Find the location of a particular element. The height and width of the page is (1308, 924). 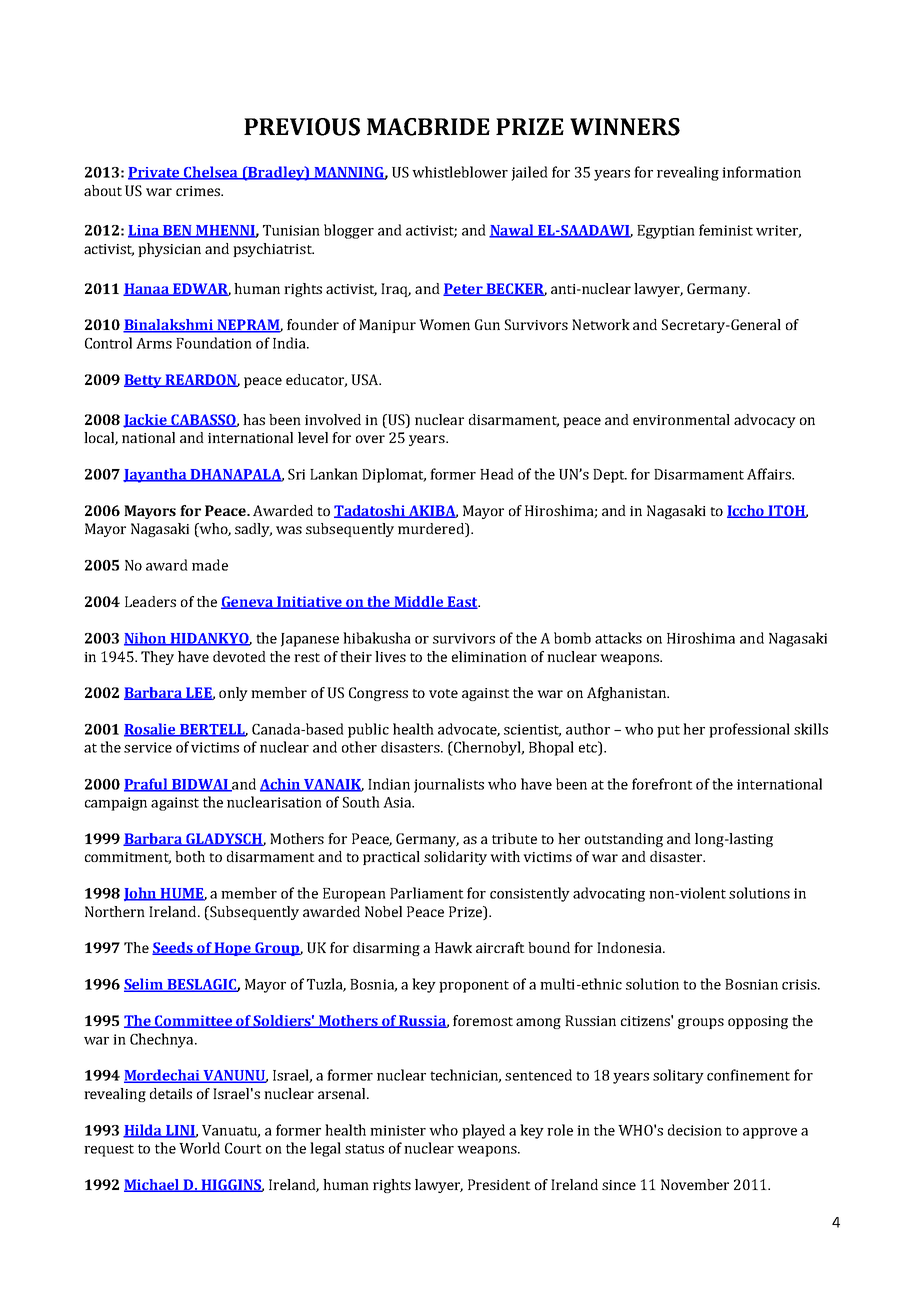

professional is located at coordinates (749, 730).
